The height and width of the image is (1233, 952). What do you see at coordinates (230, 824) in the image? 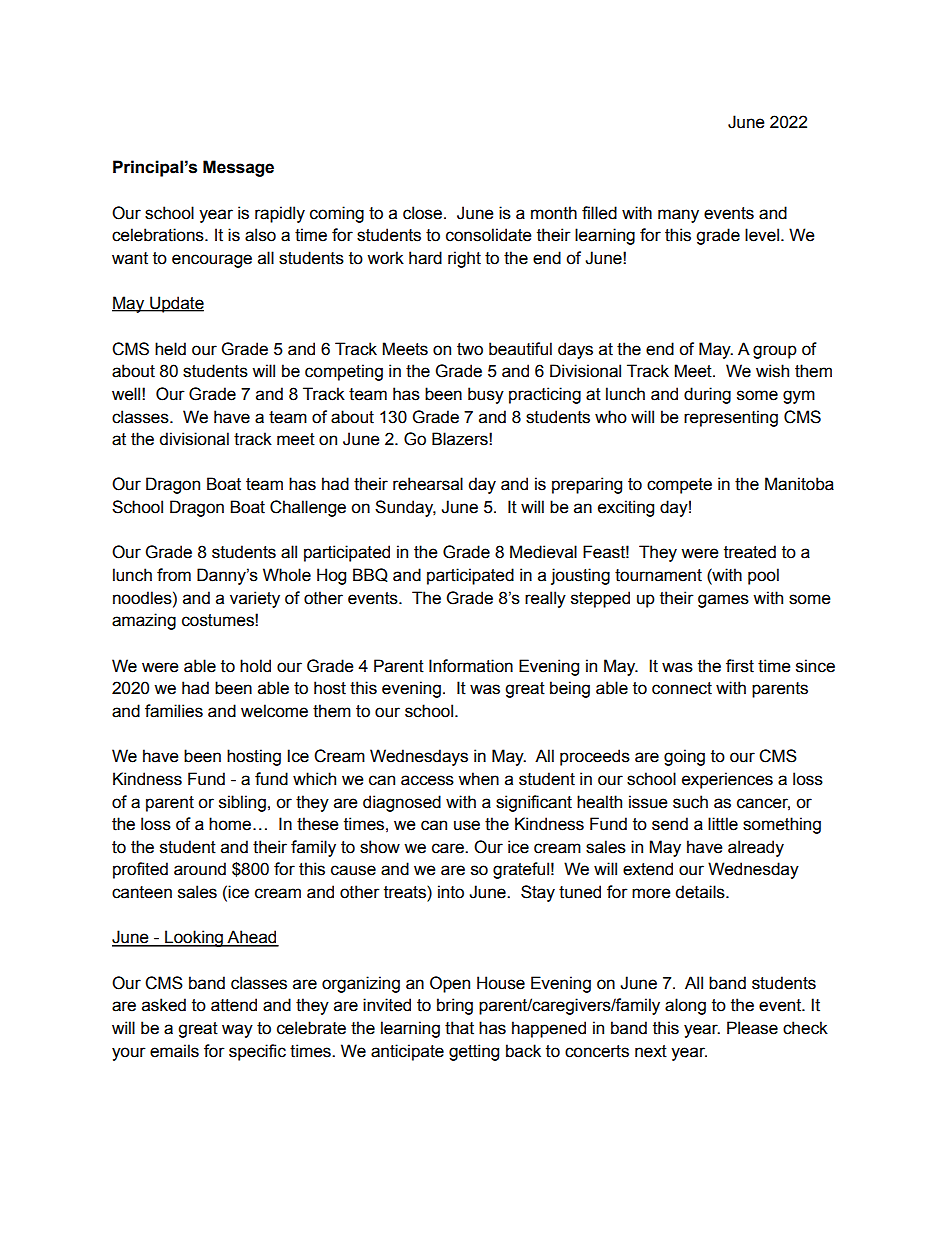
I see `home` at bounding box center [230, 824].
